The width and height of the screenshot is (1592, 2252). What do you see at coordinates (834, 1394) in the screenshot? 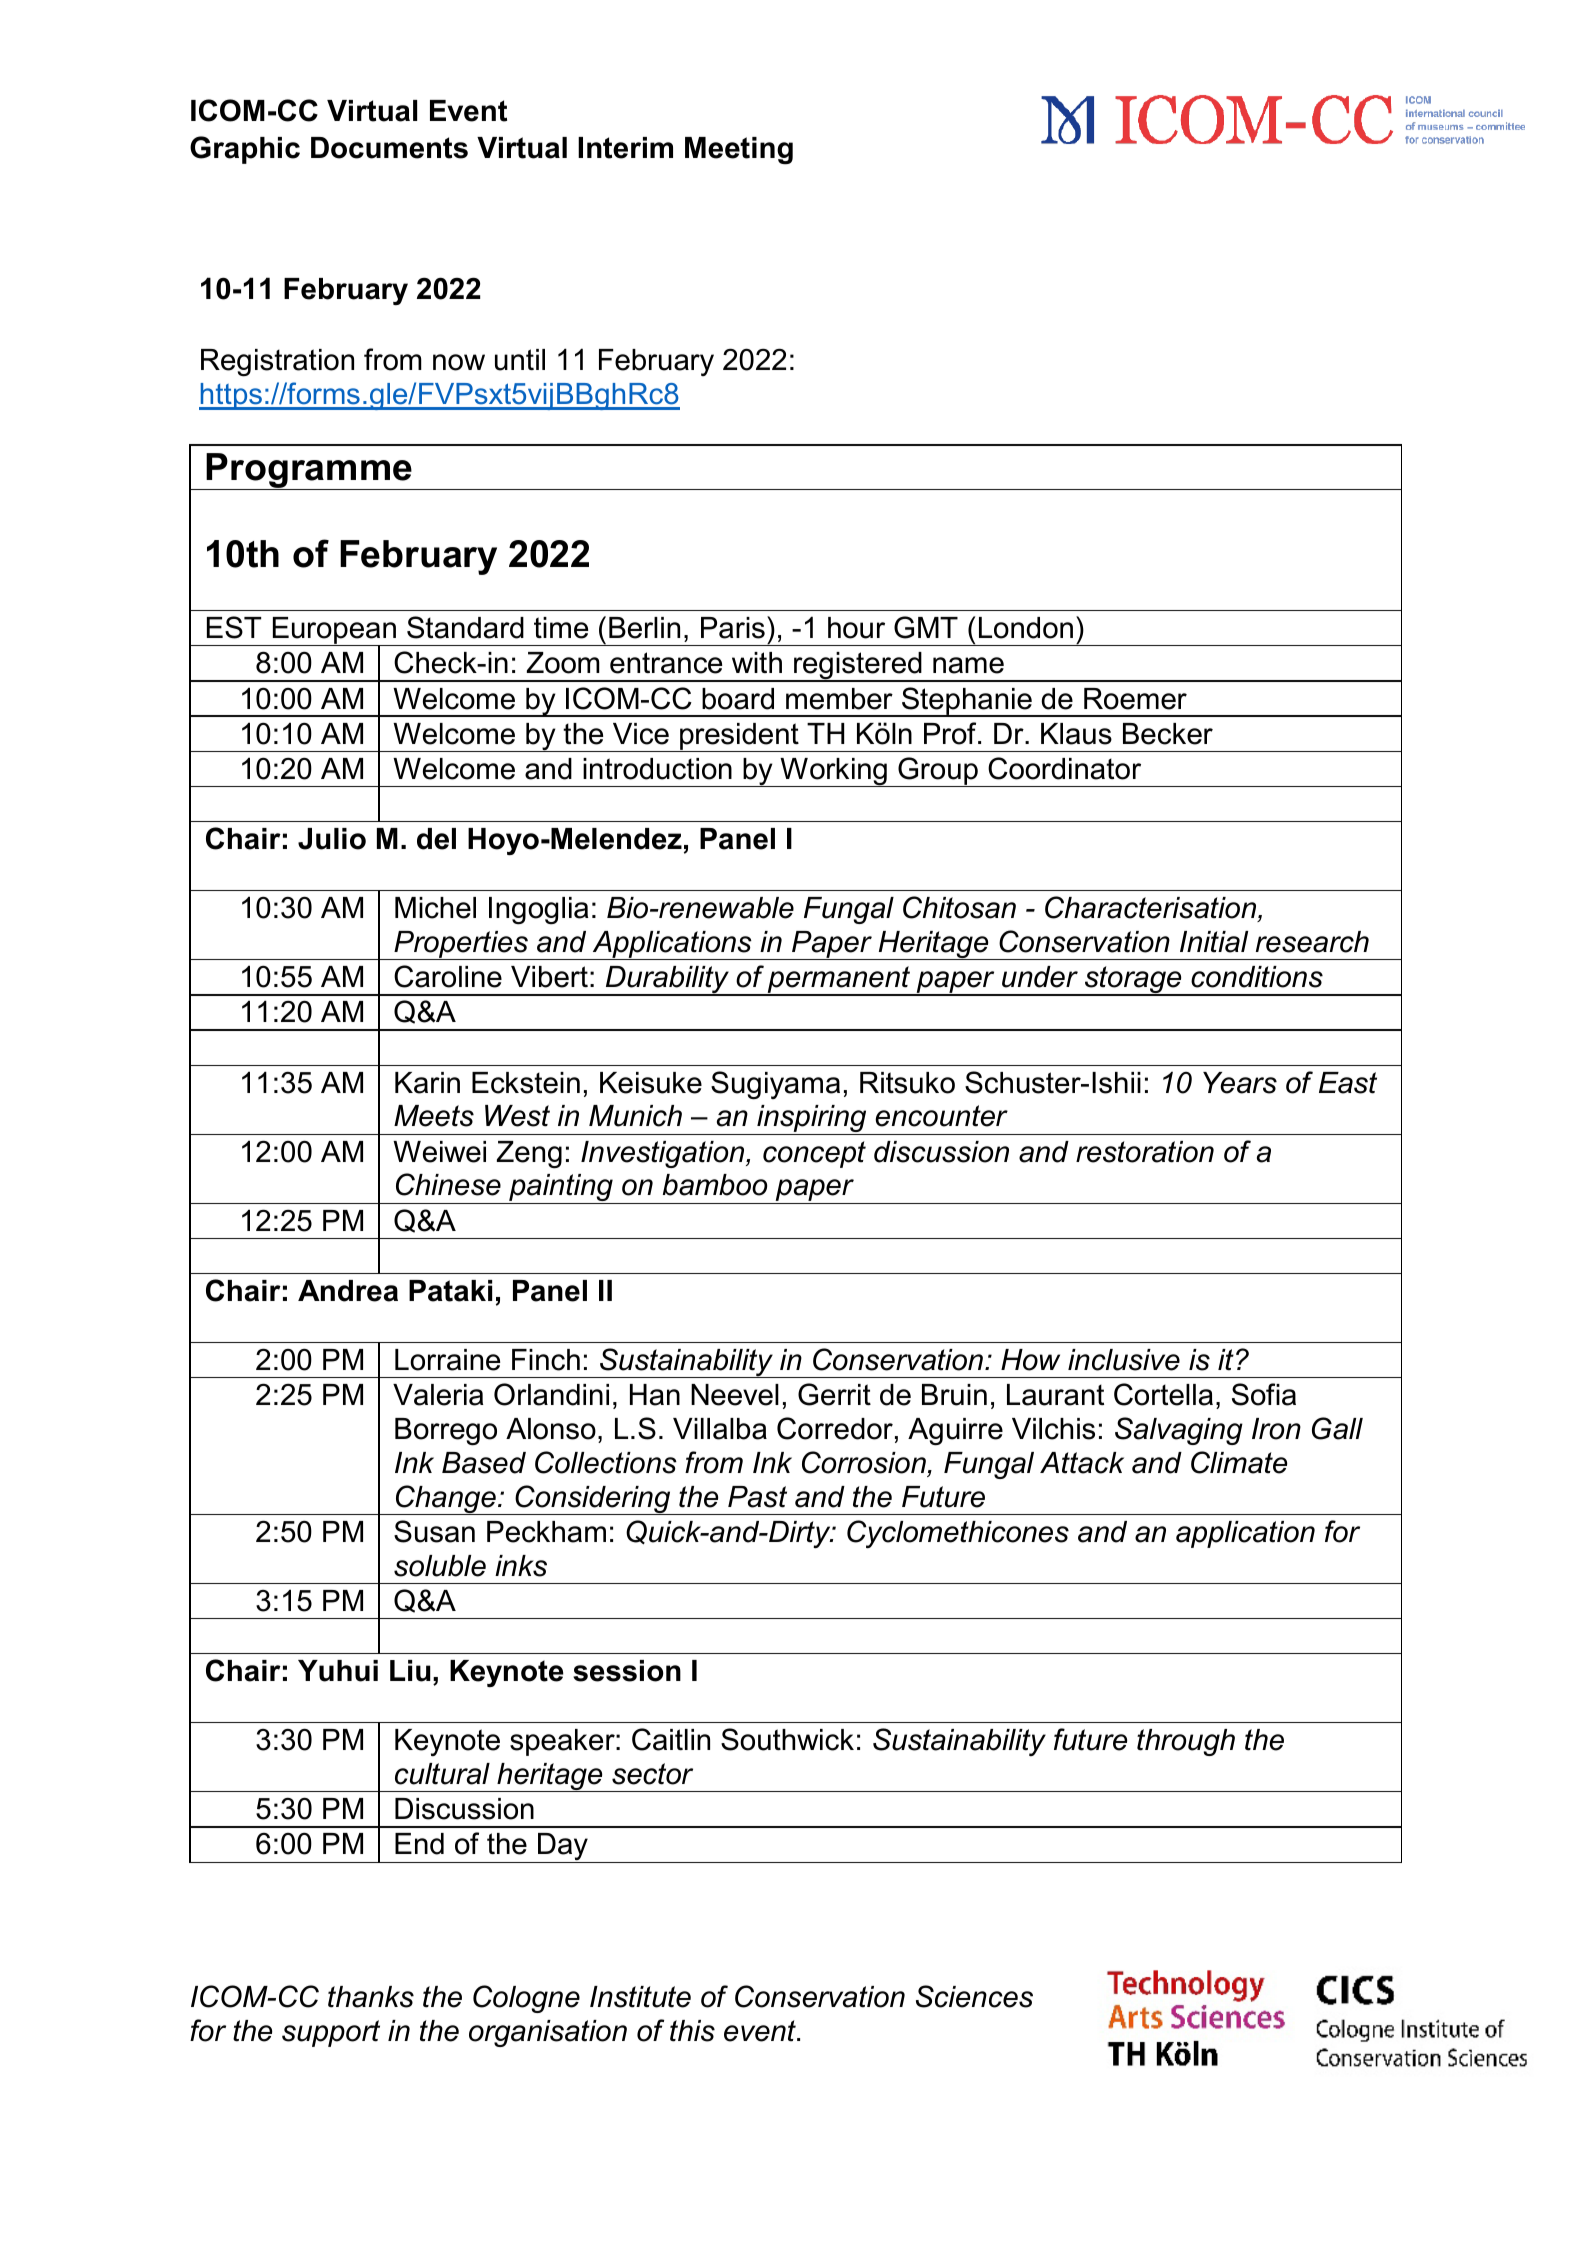
I see `Gerrit` at bounding box center [834, 1394].
